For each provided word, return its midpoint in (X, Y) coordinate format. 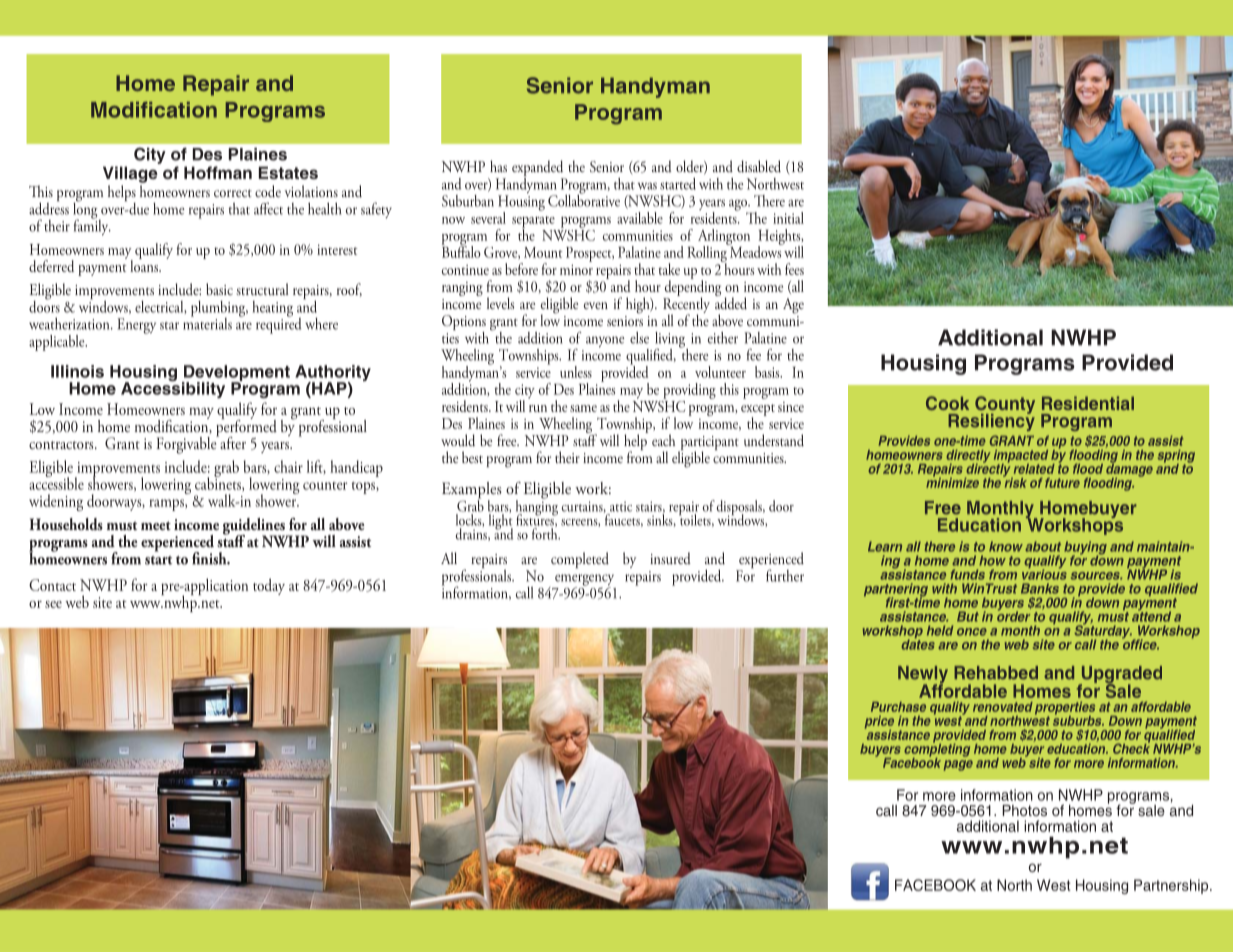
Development (236, 374)
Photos (1024, 810)
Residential (1088, 403)
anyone (605, 341)
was (647, 186)
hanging (537, 508)
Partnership (1172, 886)
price (879, 723)
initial (788, 218)
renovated (1003, 707)
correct (233, 193)
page (958, 765)
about (1043, 546)
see (53, 604)
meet (156, 525)
